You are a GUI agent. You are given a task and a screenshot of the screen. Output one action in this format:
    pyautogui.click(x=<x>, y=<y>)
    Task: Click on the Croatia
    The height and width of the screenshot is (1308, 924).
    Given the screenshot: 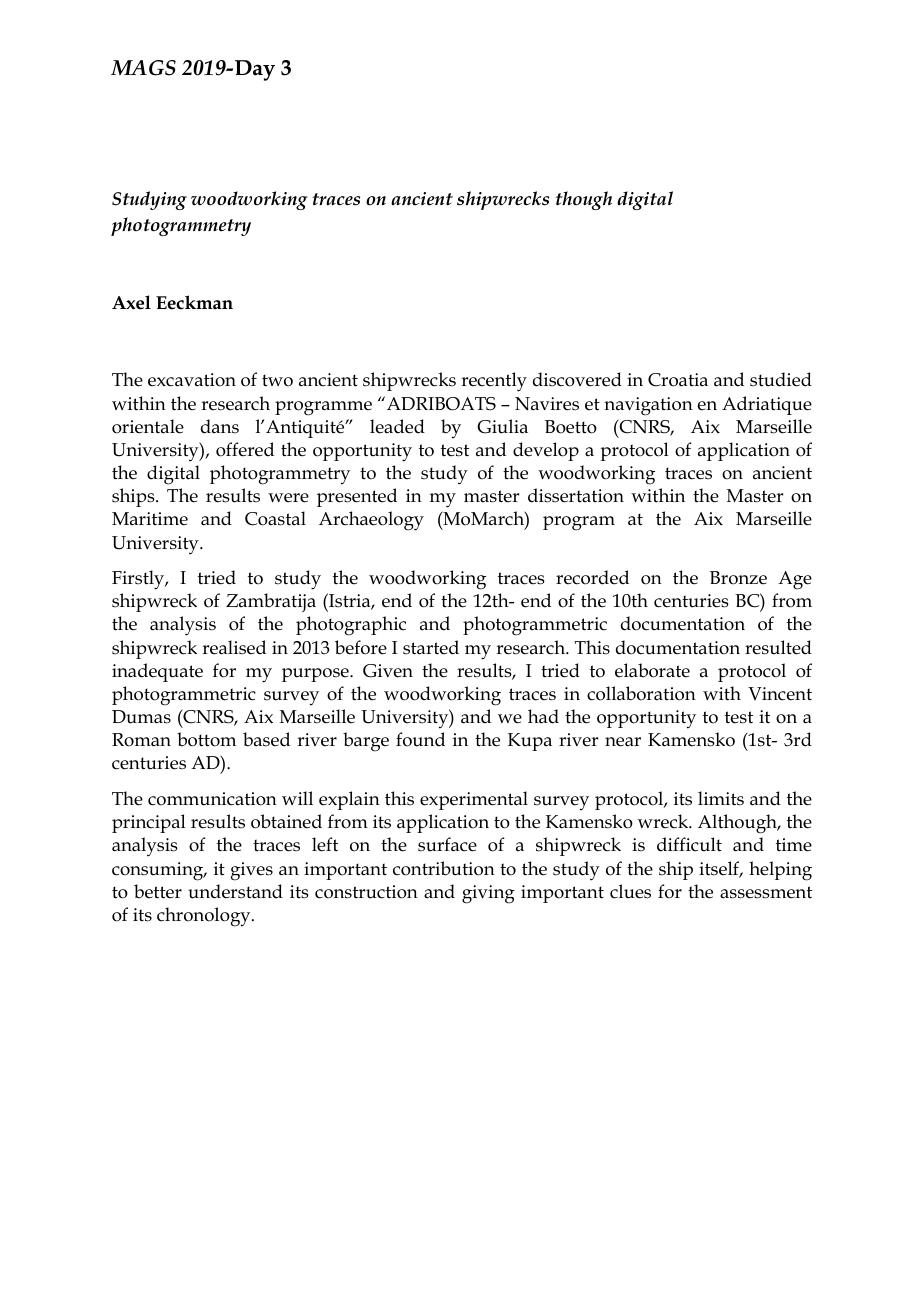 What is the action you would take?
    pyautogui.click(x=678, y=380)
